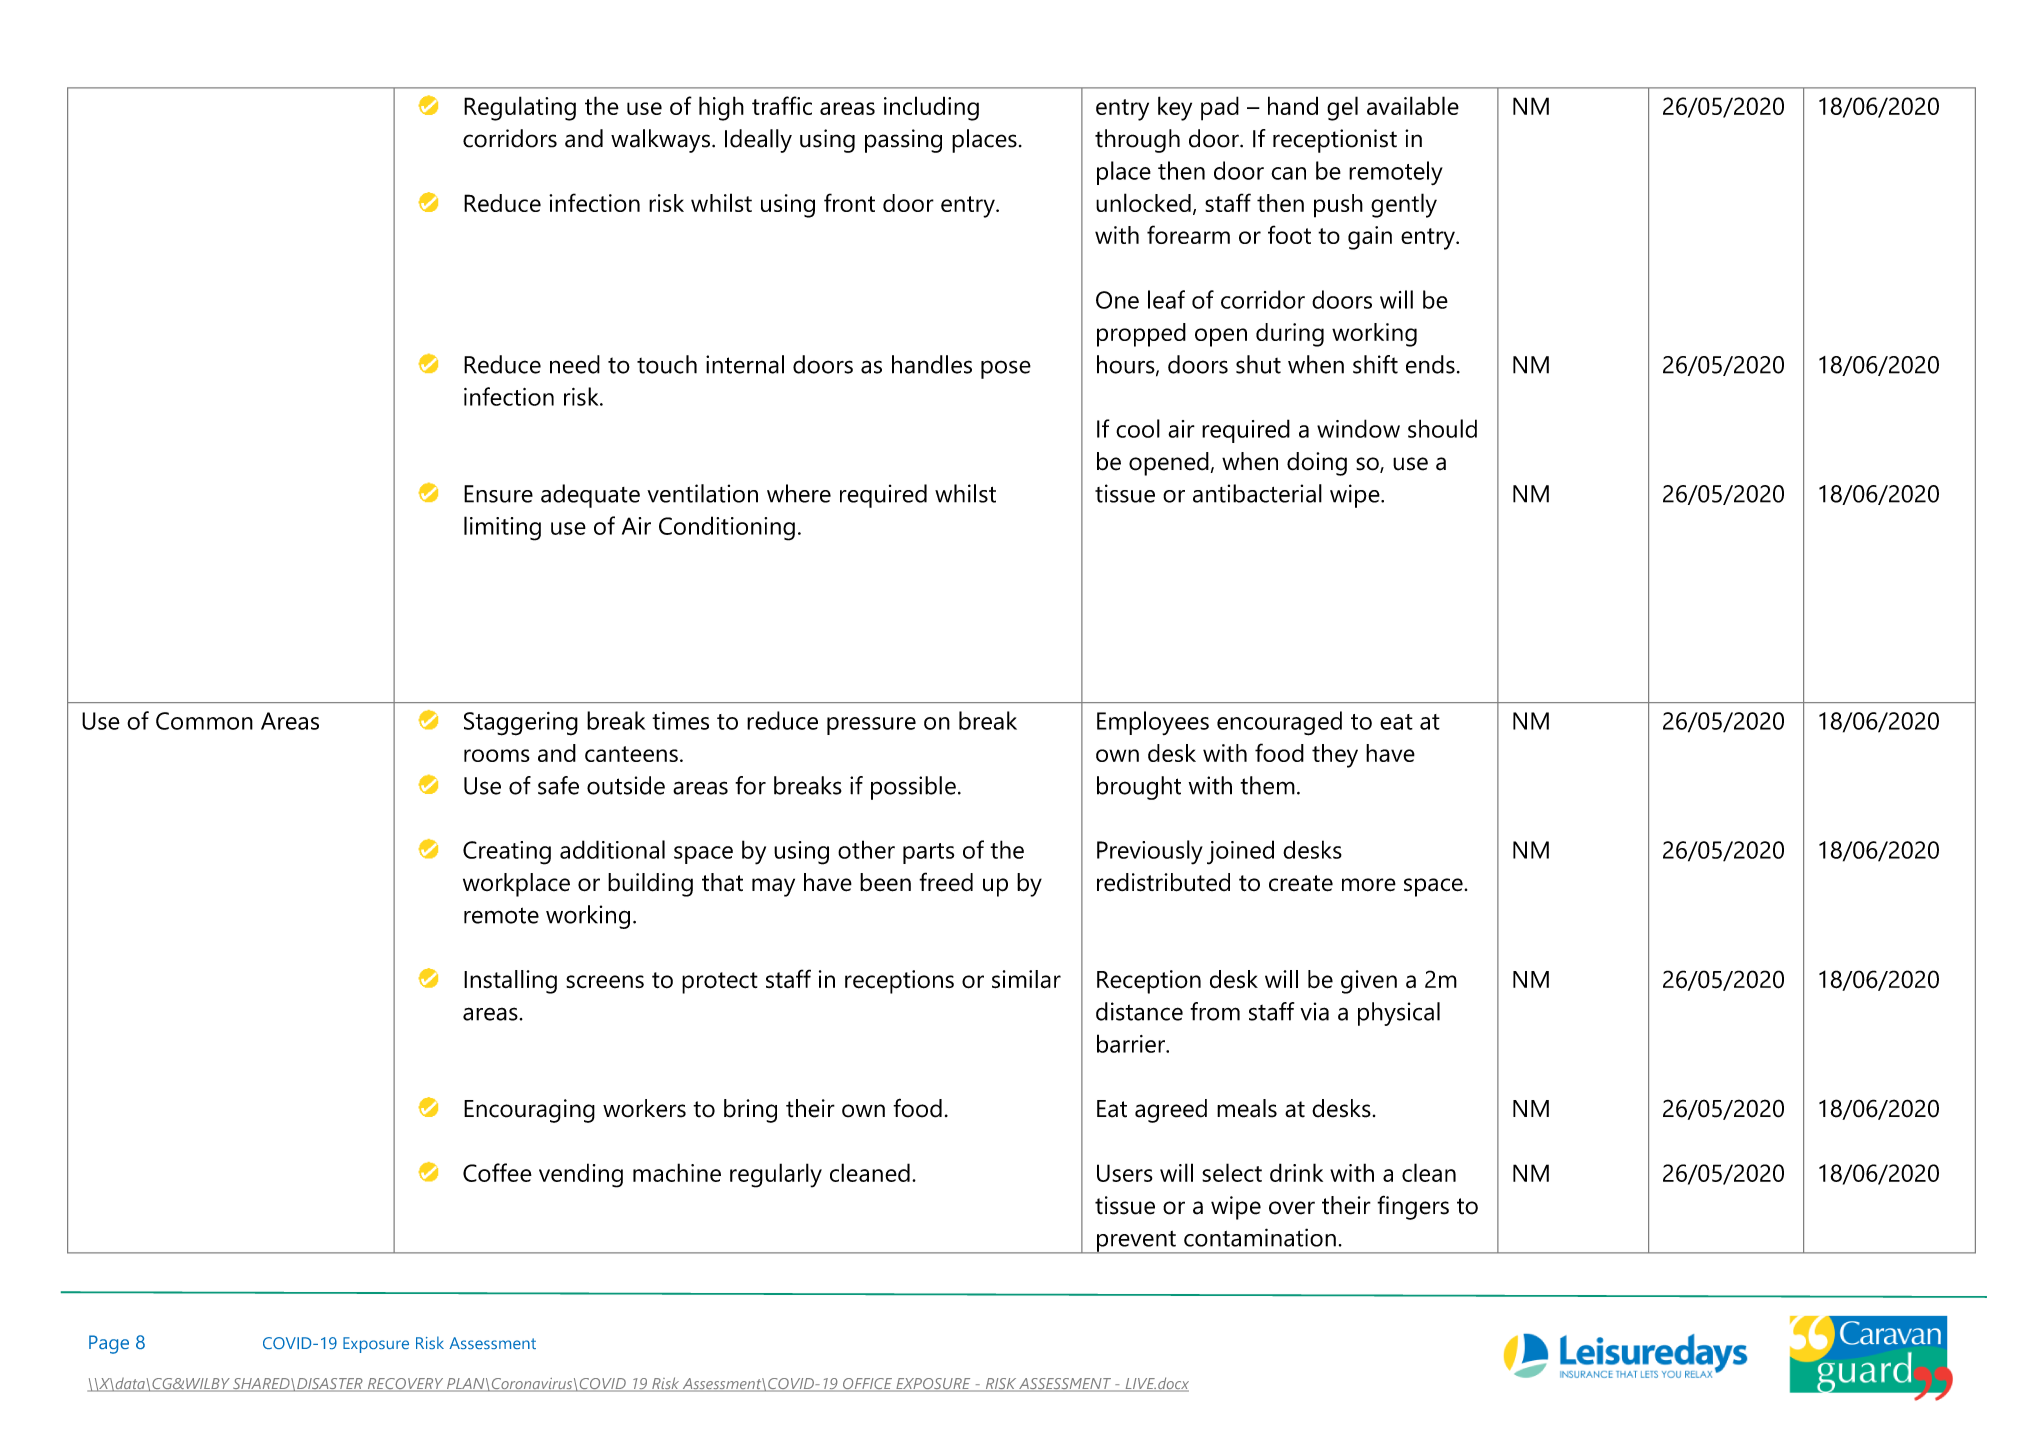 This screenshot has width=2043, height=1445. What do you see at coordinates (727, 528) in the screenshot?
I see `Conditioning` at bounding box center [727, 528].
